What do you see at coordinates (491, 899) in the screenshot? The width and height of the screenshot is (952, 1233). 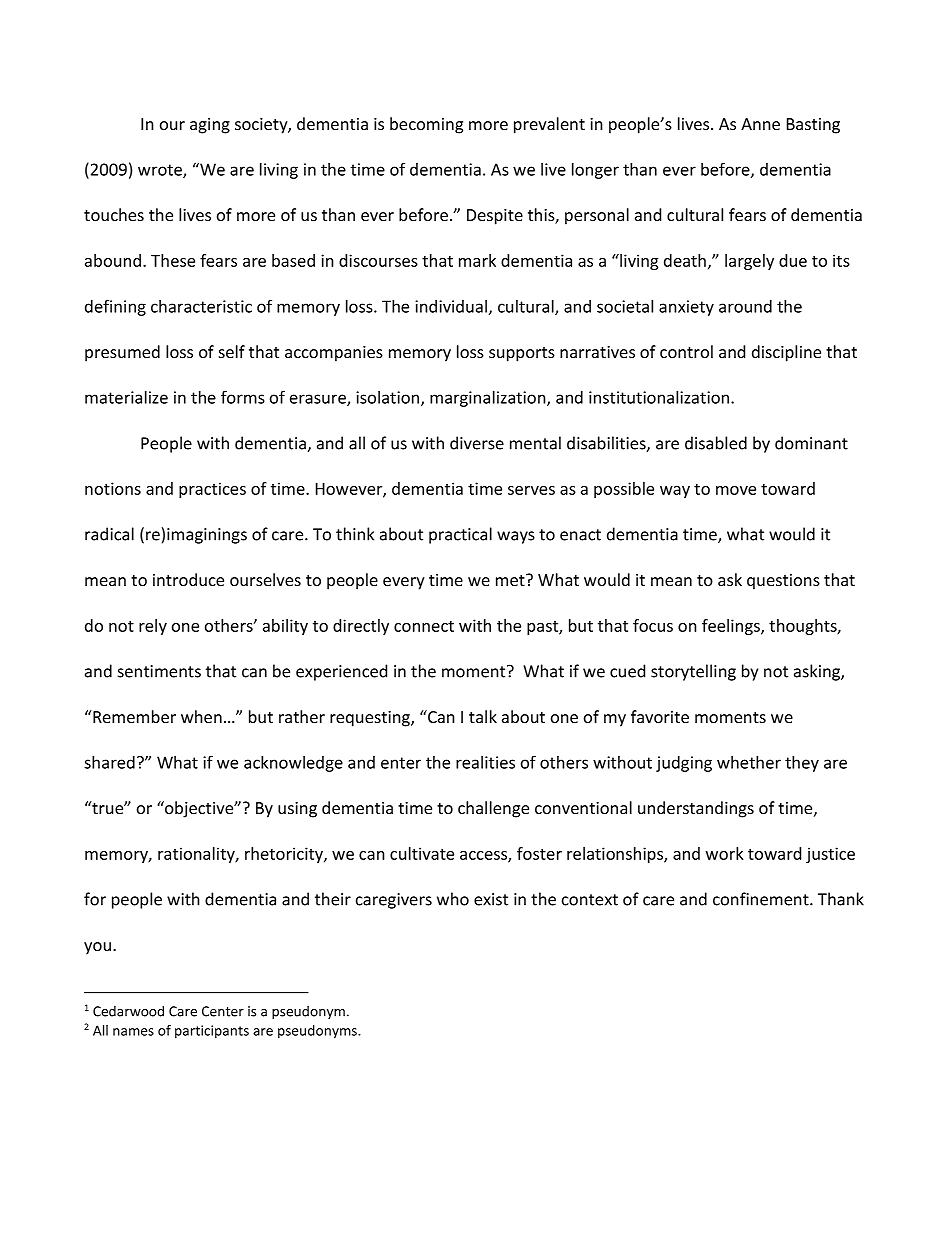 I see `exist` at bounding box center [491, 899].
